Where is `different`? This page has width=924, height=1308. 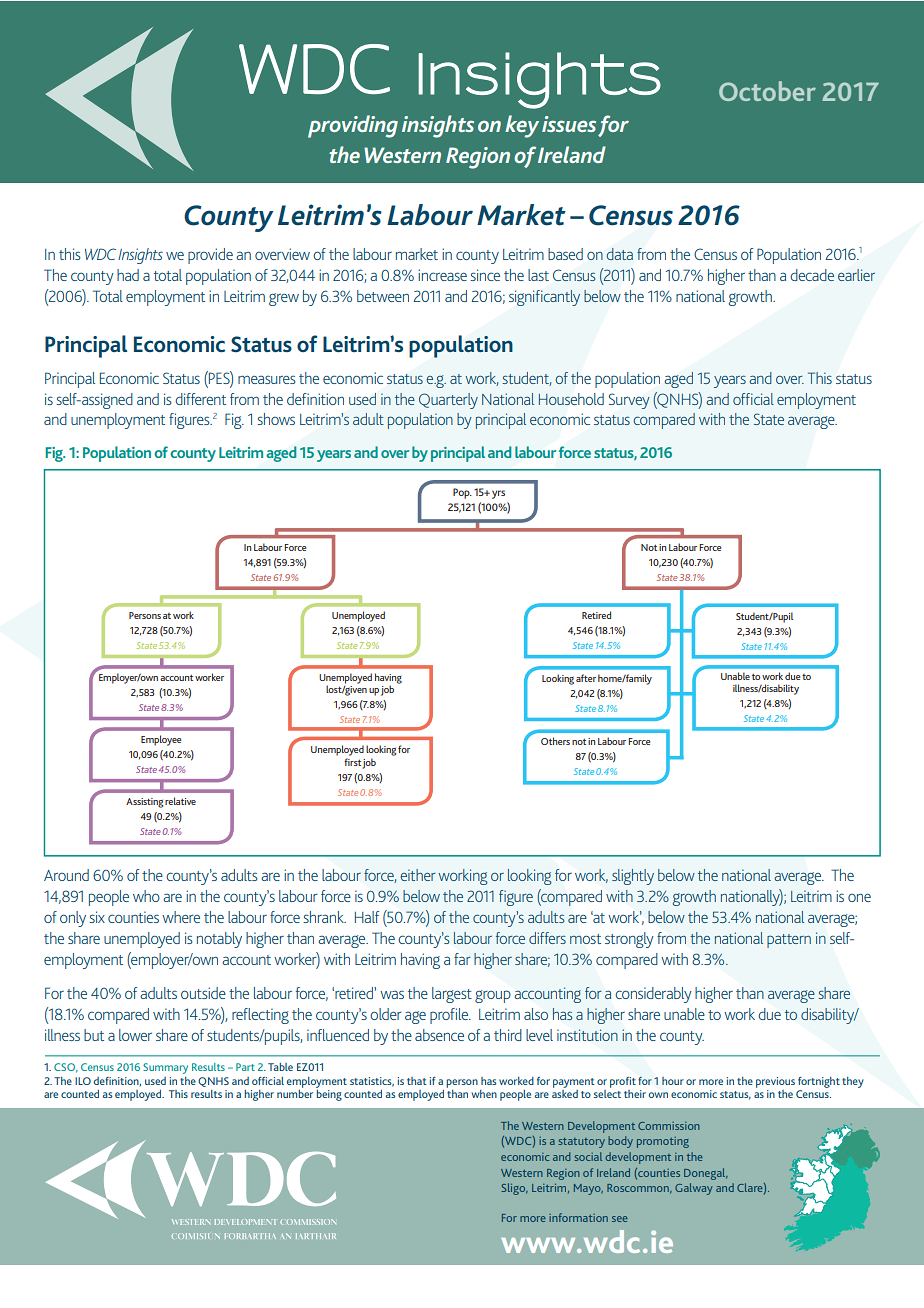
different is located at coordinates (200, 399).
